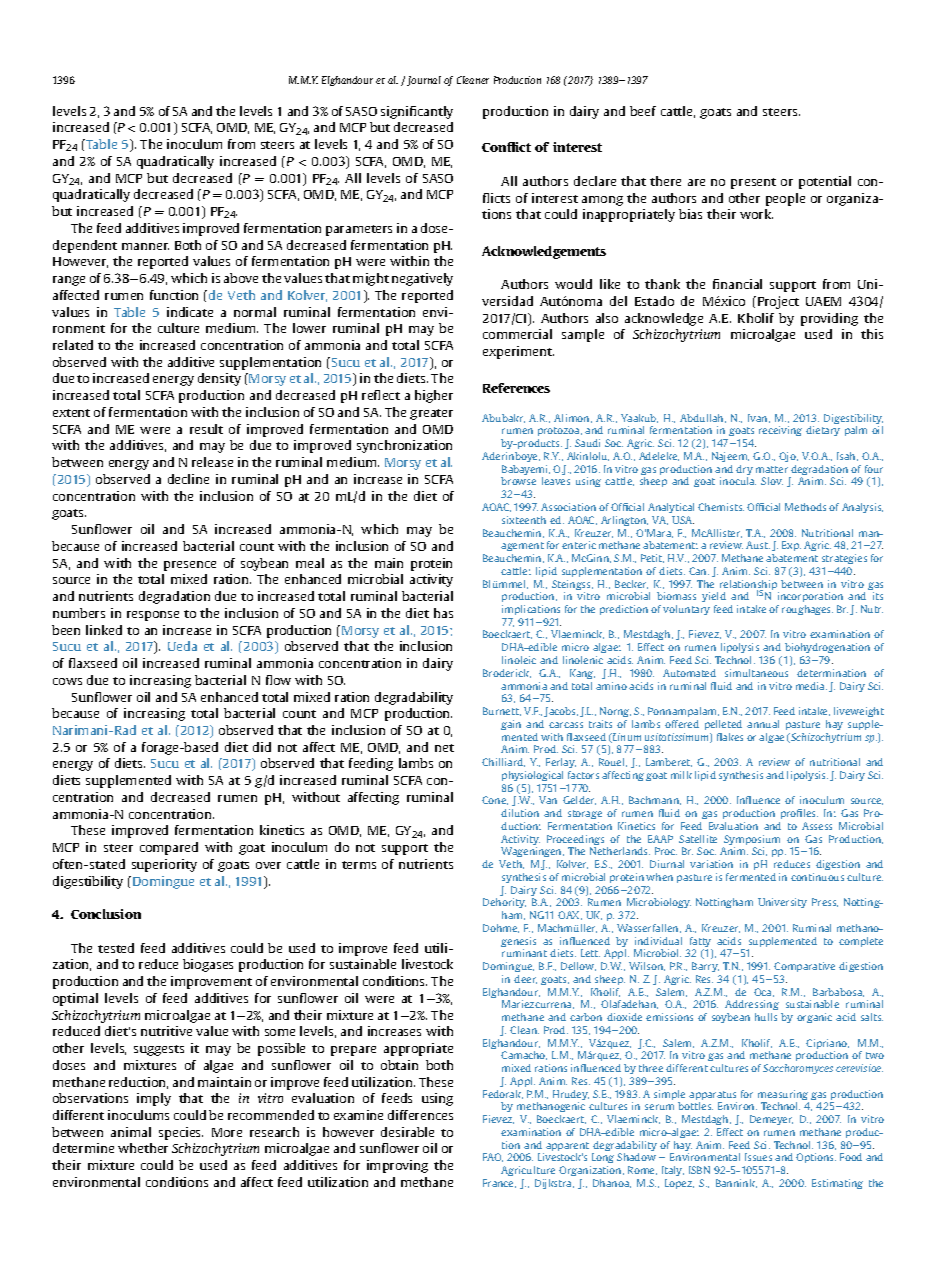 The height and width of the image is (1270, 952). What do you see at coordinates (164, 865) in the image?
I see `superiority` at bounding box center [164, 865].
